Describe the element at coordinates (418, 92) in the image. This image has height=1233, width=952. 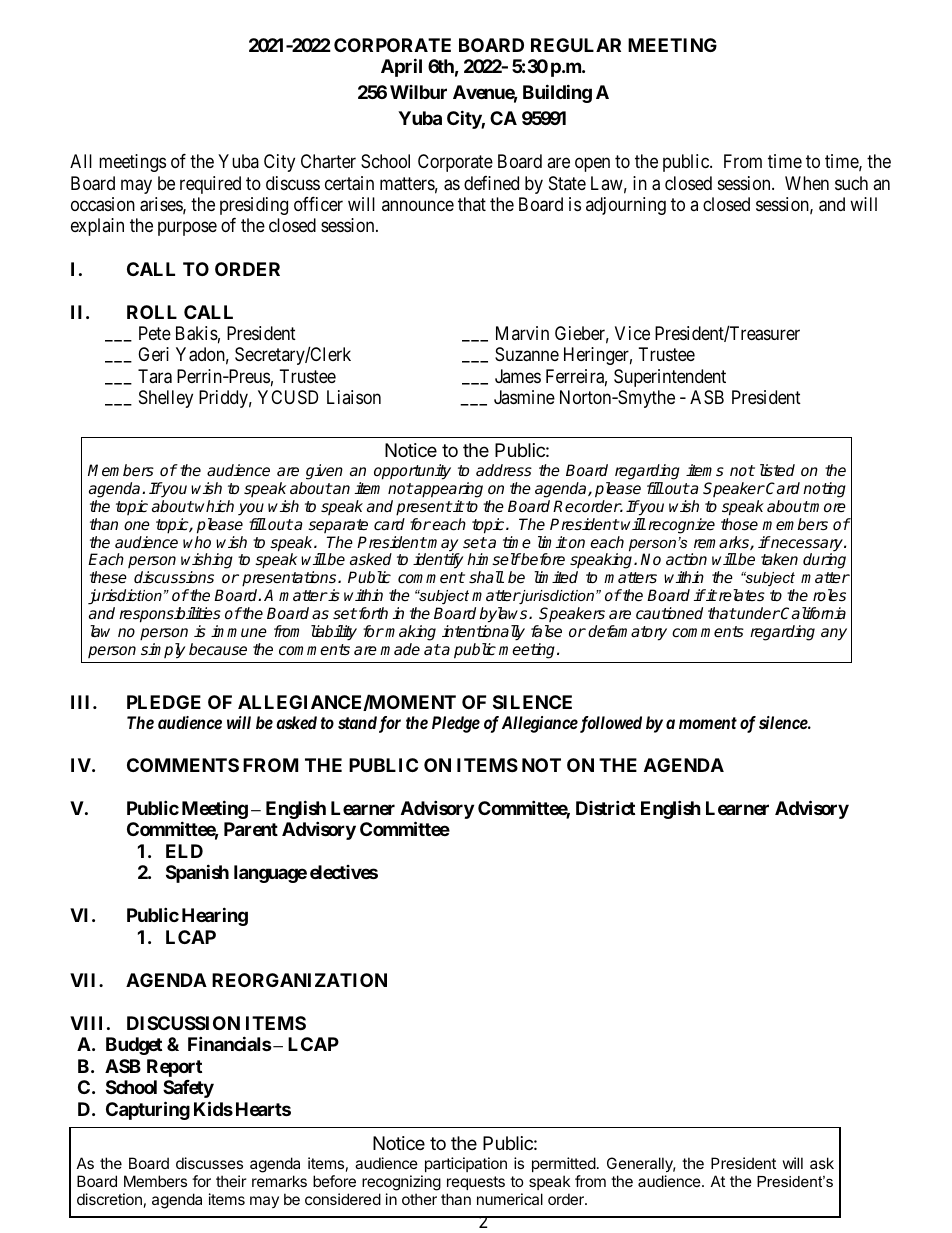
I see `Wilbur` at that location.
